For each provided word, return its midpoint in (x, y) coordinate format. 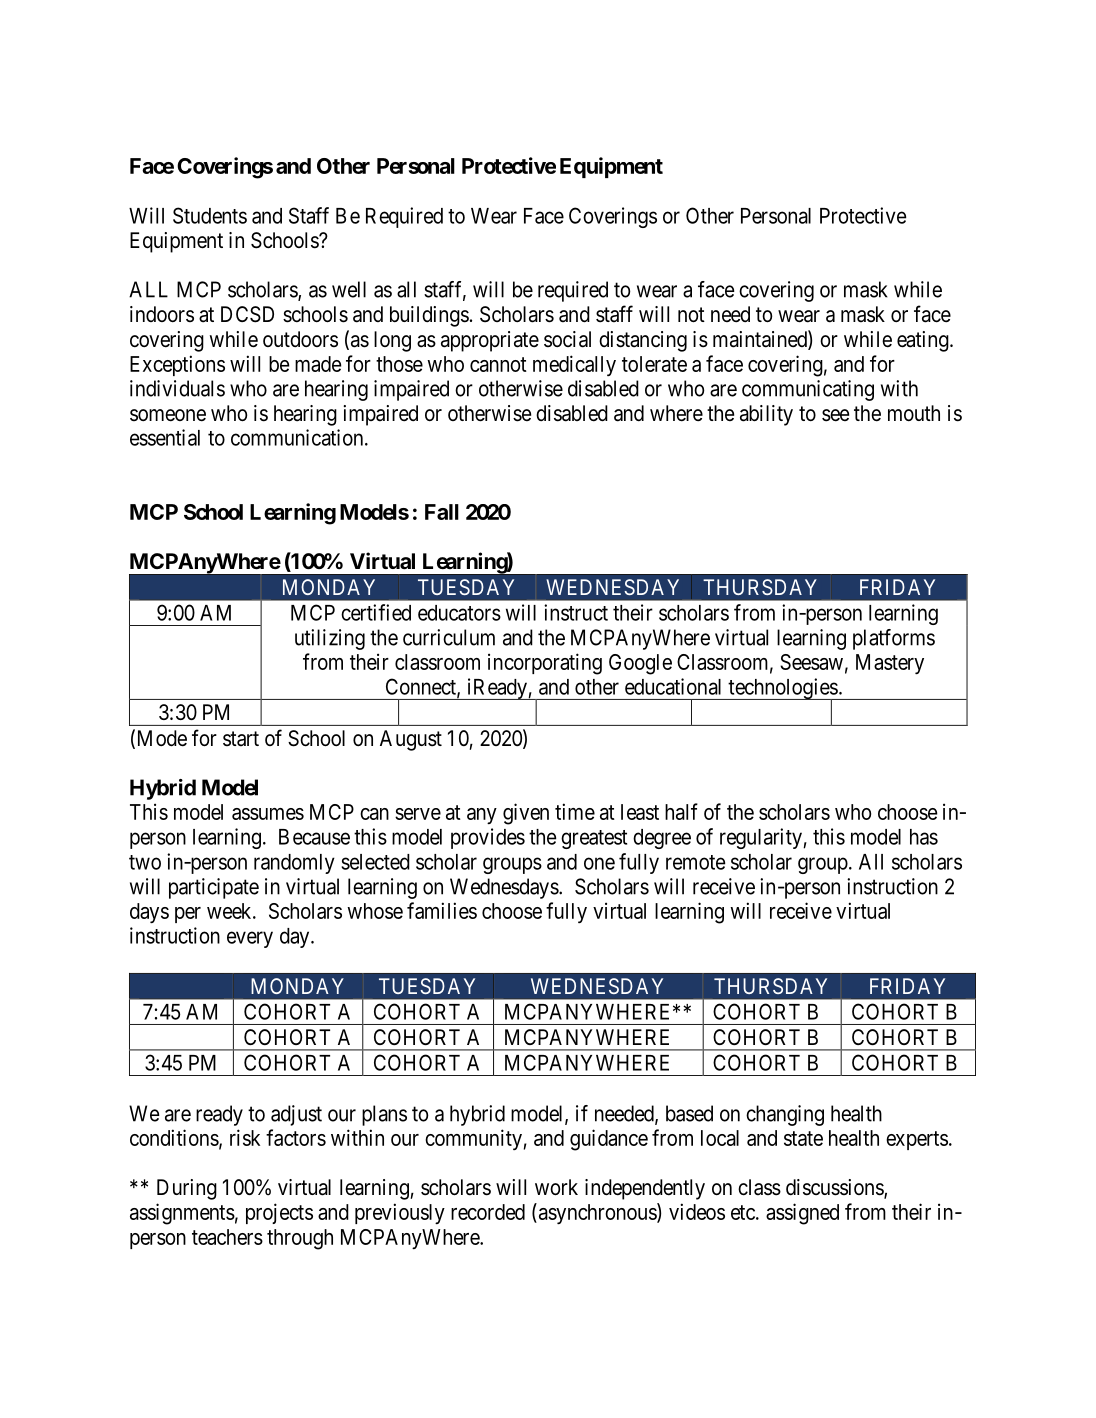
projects (279, 1213)
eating (924, 341)
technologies (782, 690)
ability (766, 415)
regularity (762, 838)
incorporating (545, 664)
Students (210, 215)
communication (298, 437)
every (250, 939)
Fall (442, 512)
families (442, 910)
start (241, 739)
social (567, 339)
